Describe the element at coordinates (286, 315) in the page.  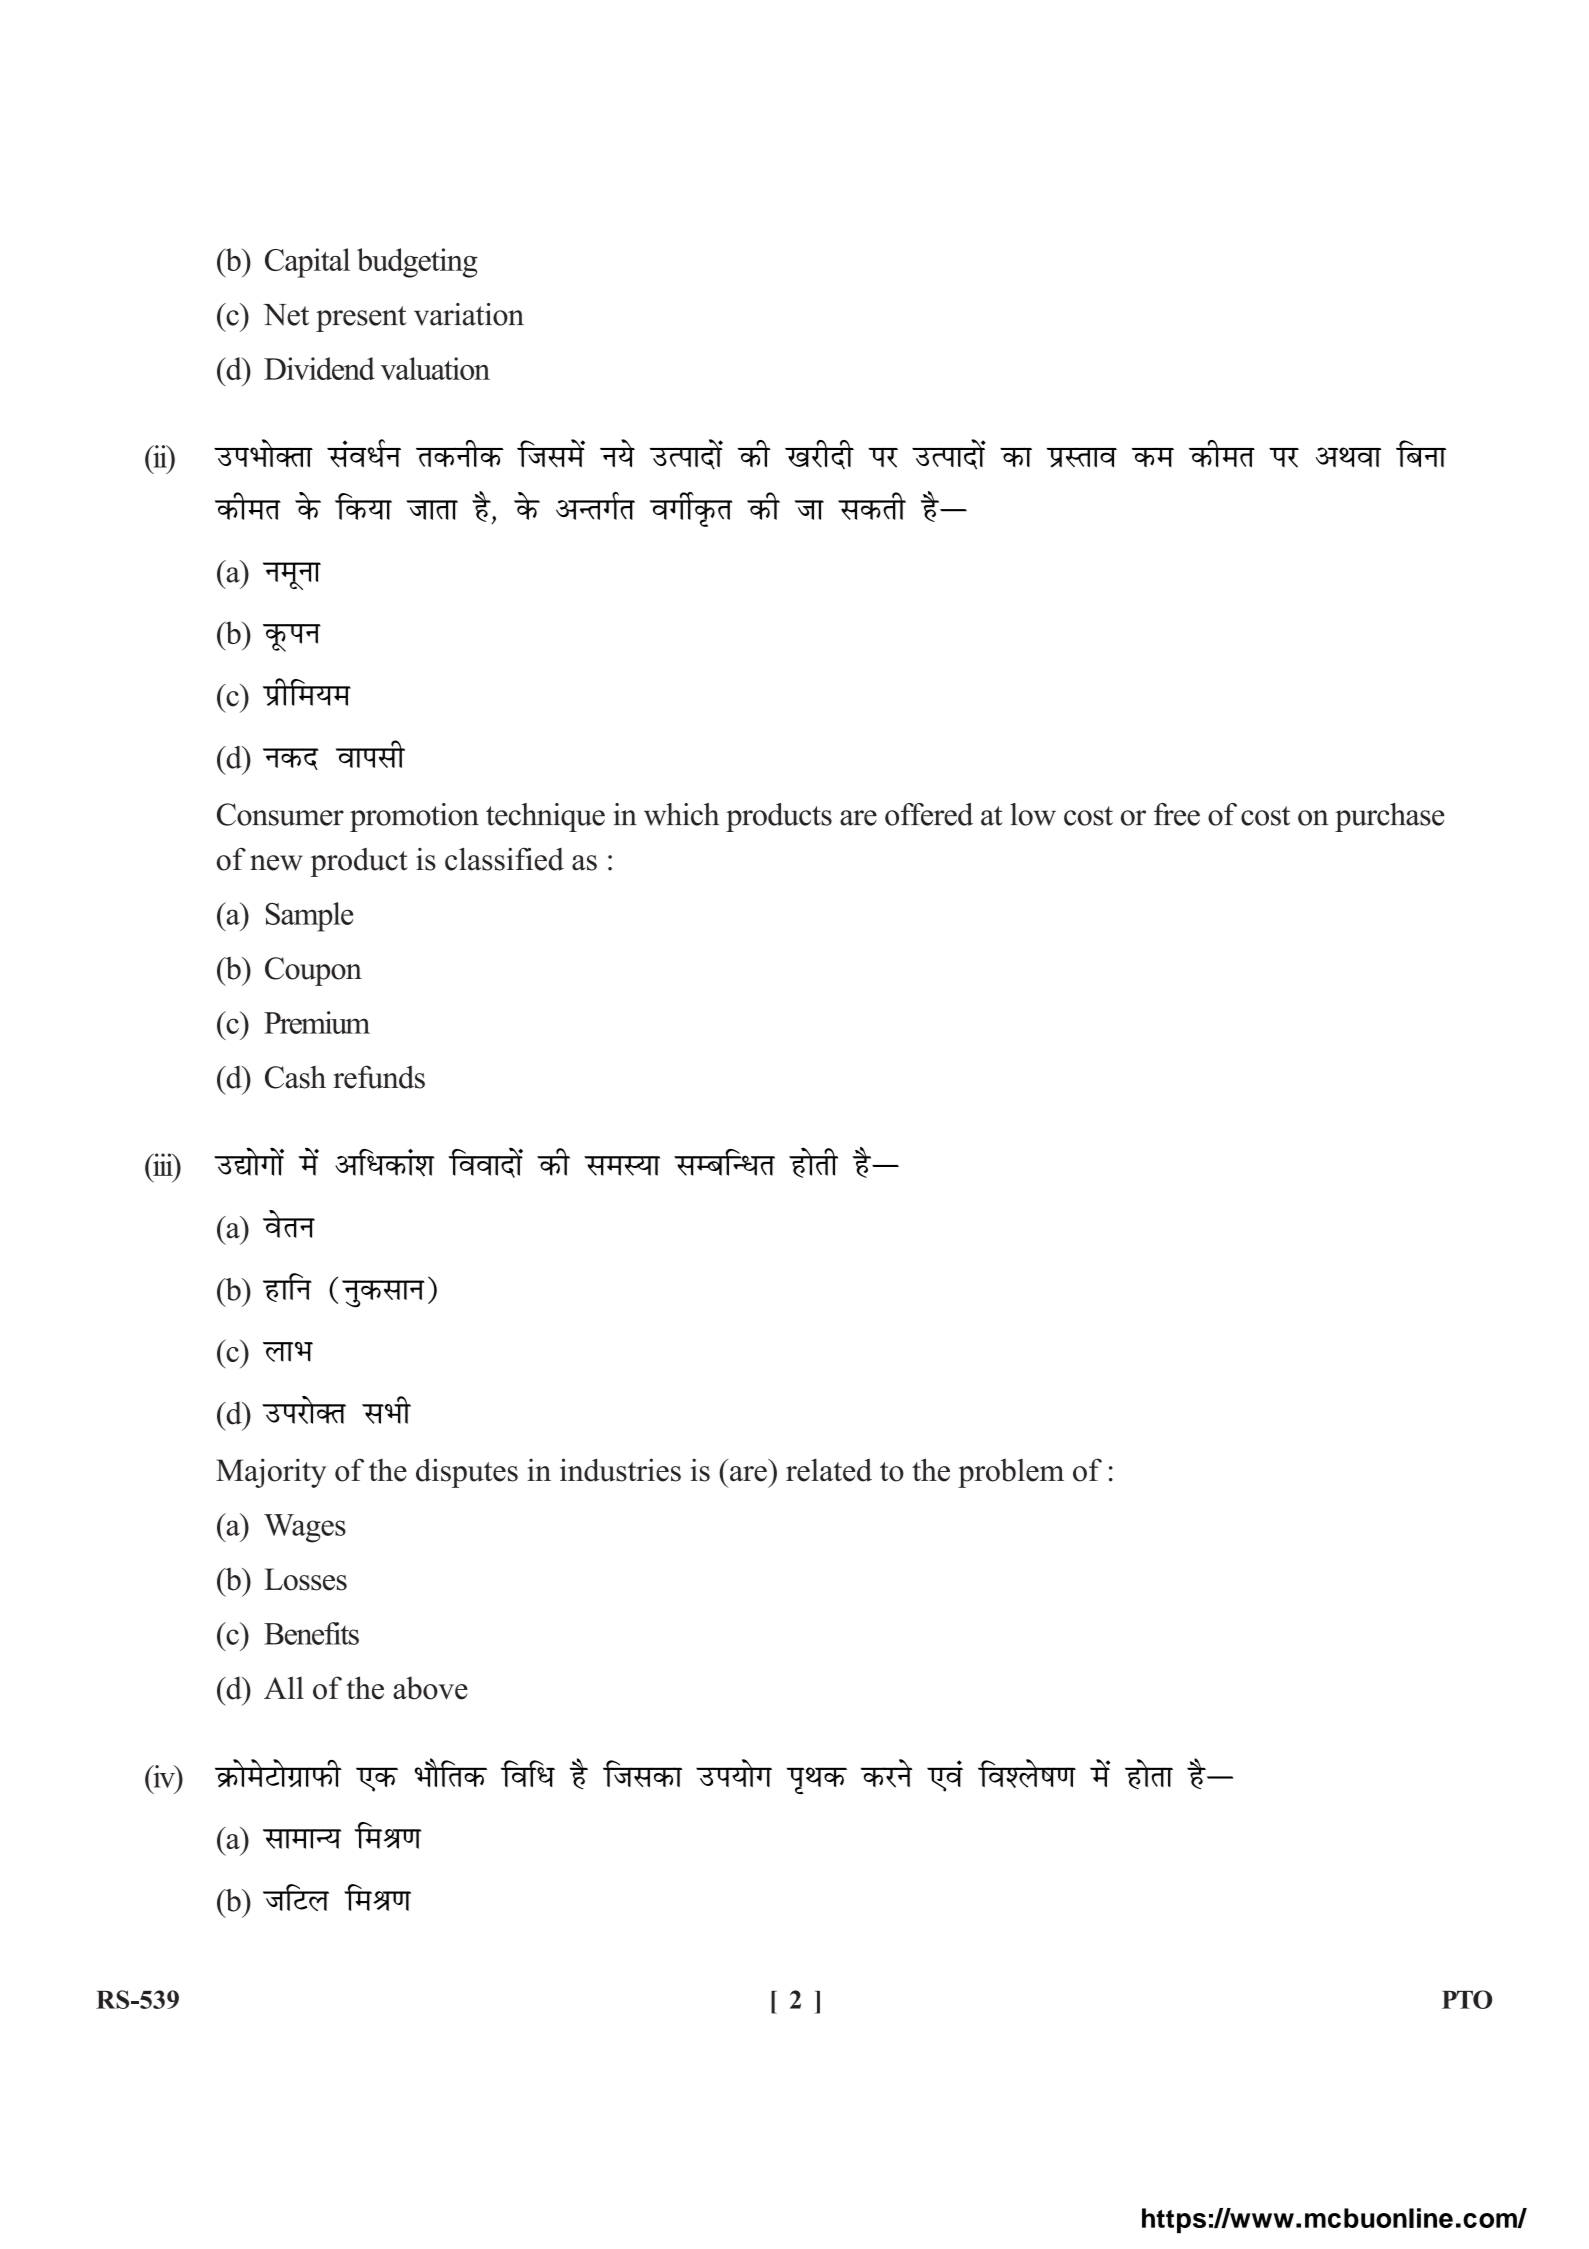
I see `Net` at that location.
